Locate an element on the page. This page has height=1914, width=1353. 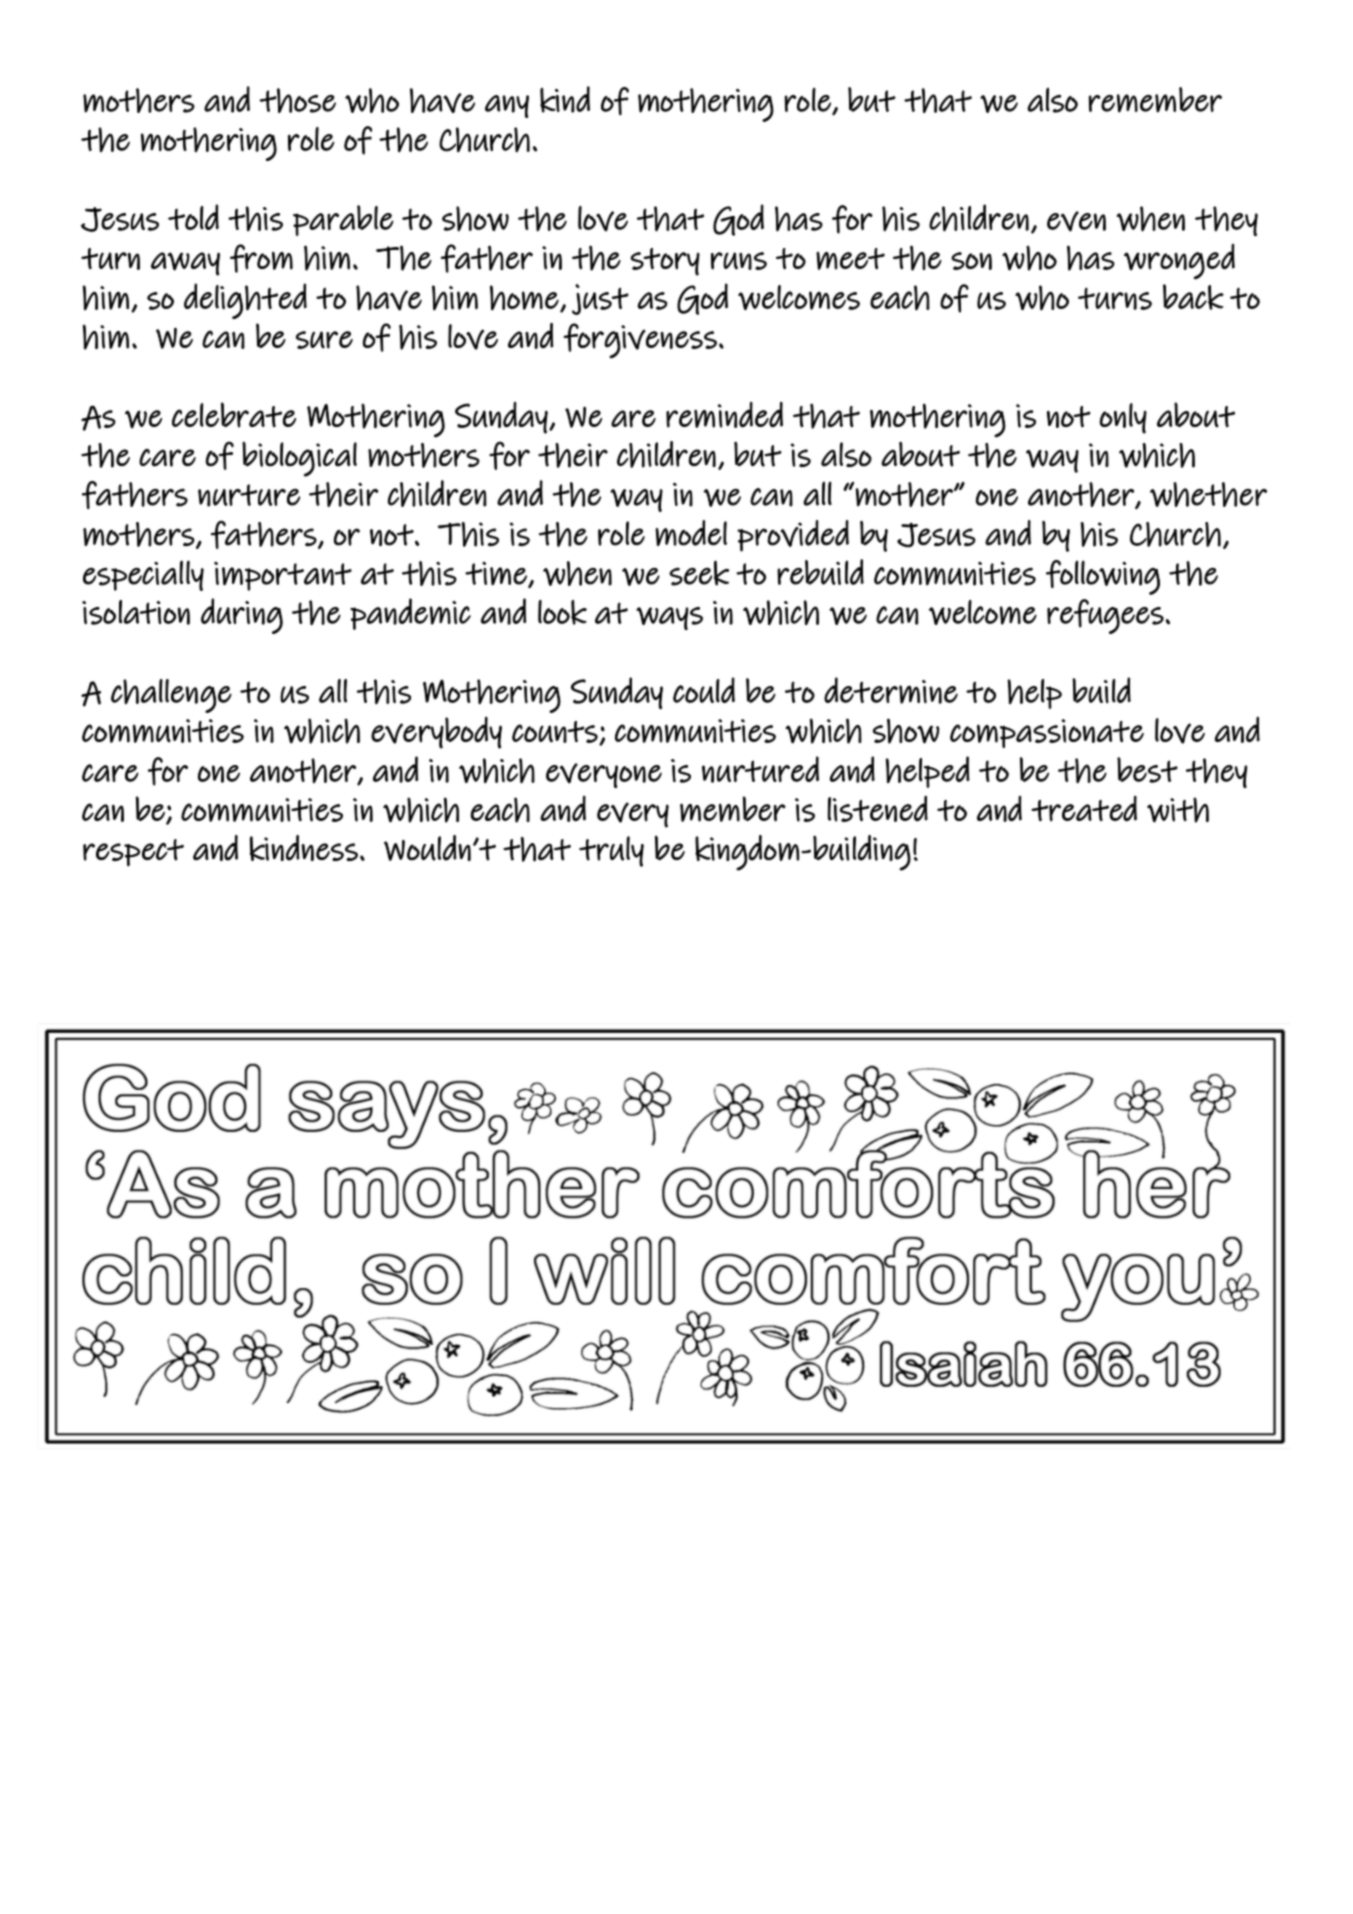
reminded is located at coordinates (724, 415).
